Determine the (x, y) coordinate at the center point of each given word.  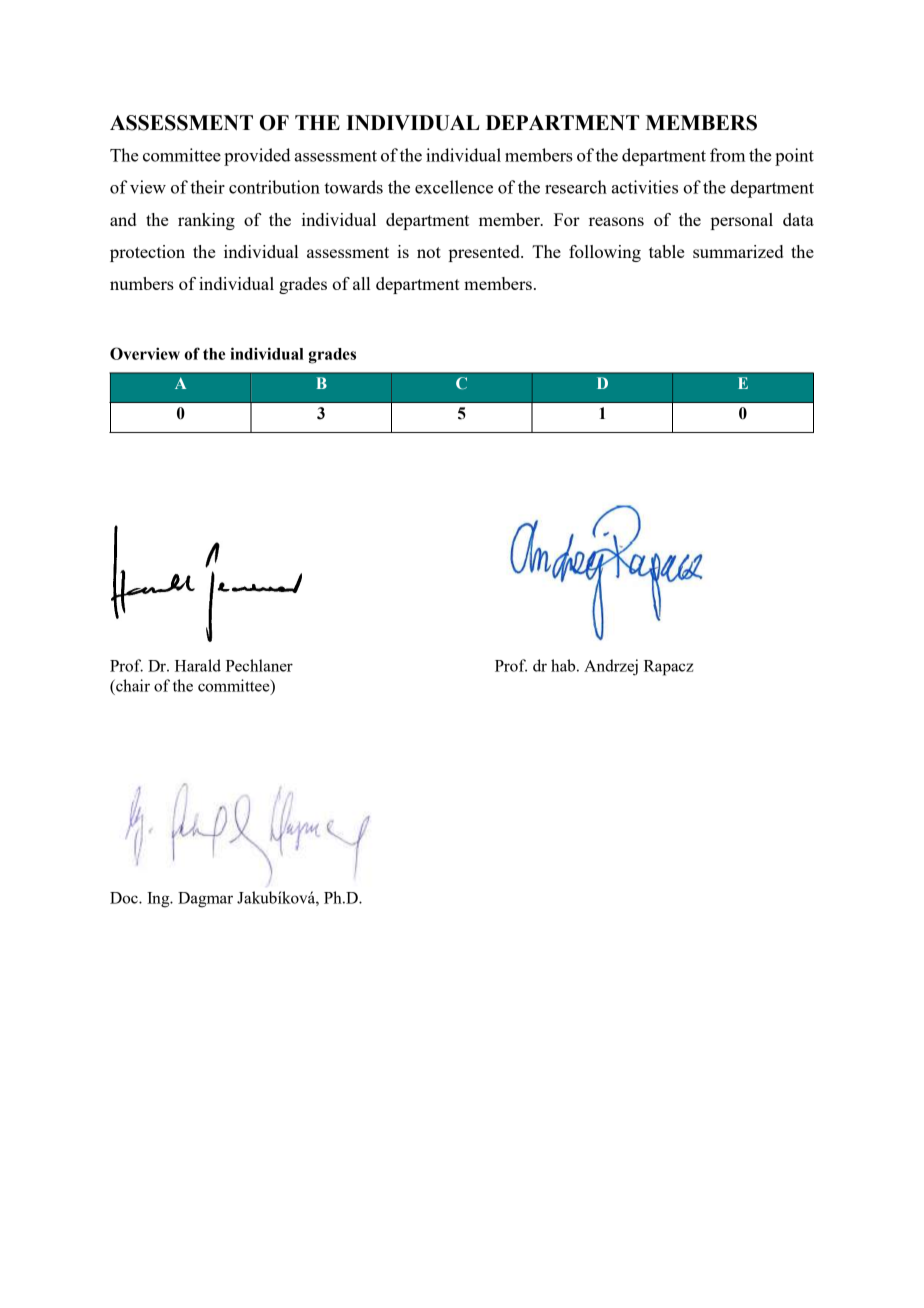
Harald (198, 665)
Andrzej (611, 667)
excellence (454, 187)
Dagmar (205, 900)
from (727, 155)
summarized (738, 251)
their (207, 187)
